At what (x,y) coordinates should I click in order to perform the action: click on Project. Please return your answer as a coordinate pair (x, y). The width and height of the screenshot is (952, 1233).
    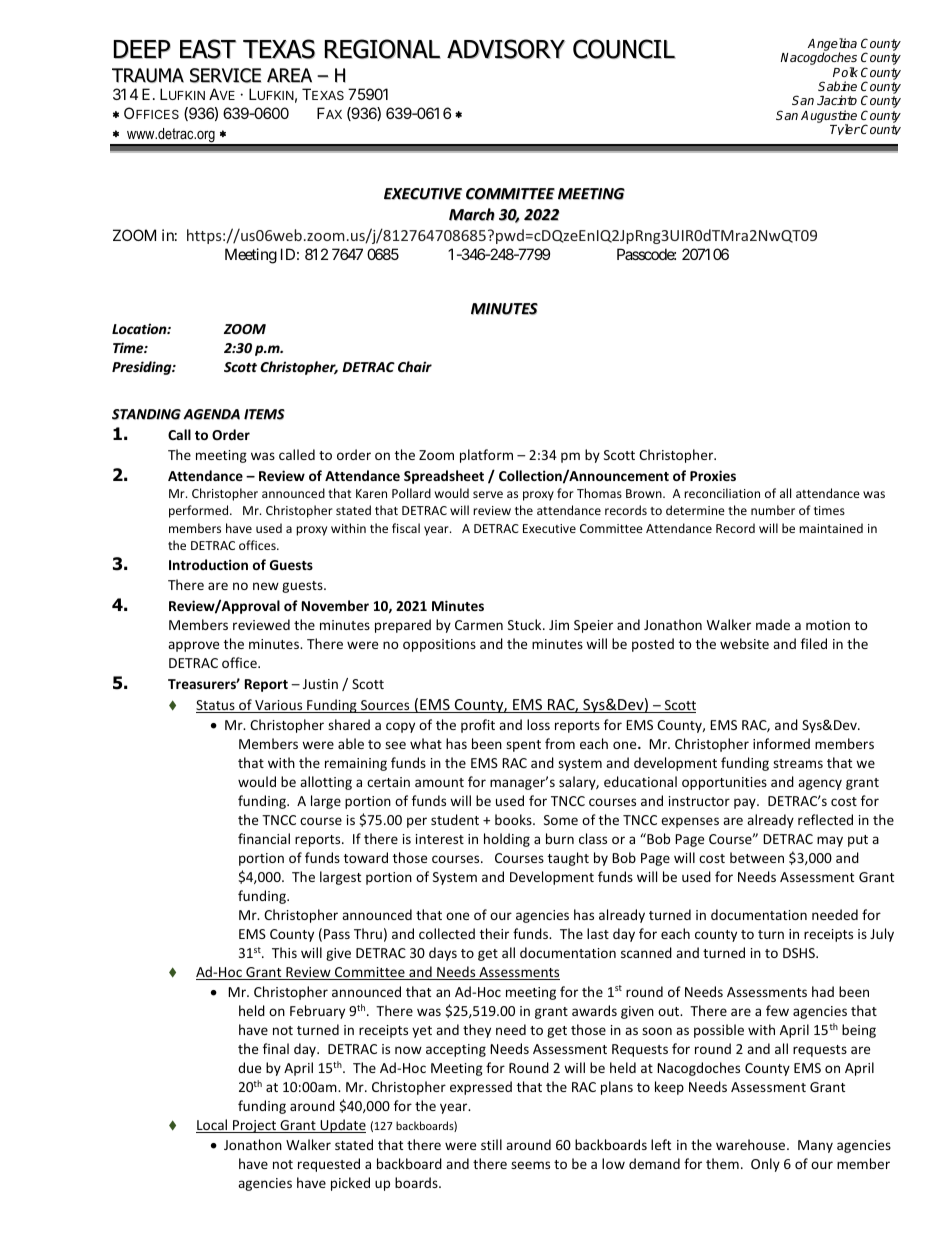
    Looking at the image, I should click on (255, 1126).
